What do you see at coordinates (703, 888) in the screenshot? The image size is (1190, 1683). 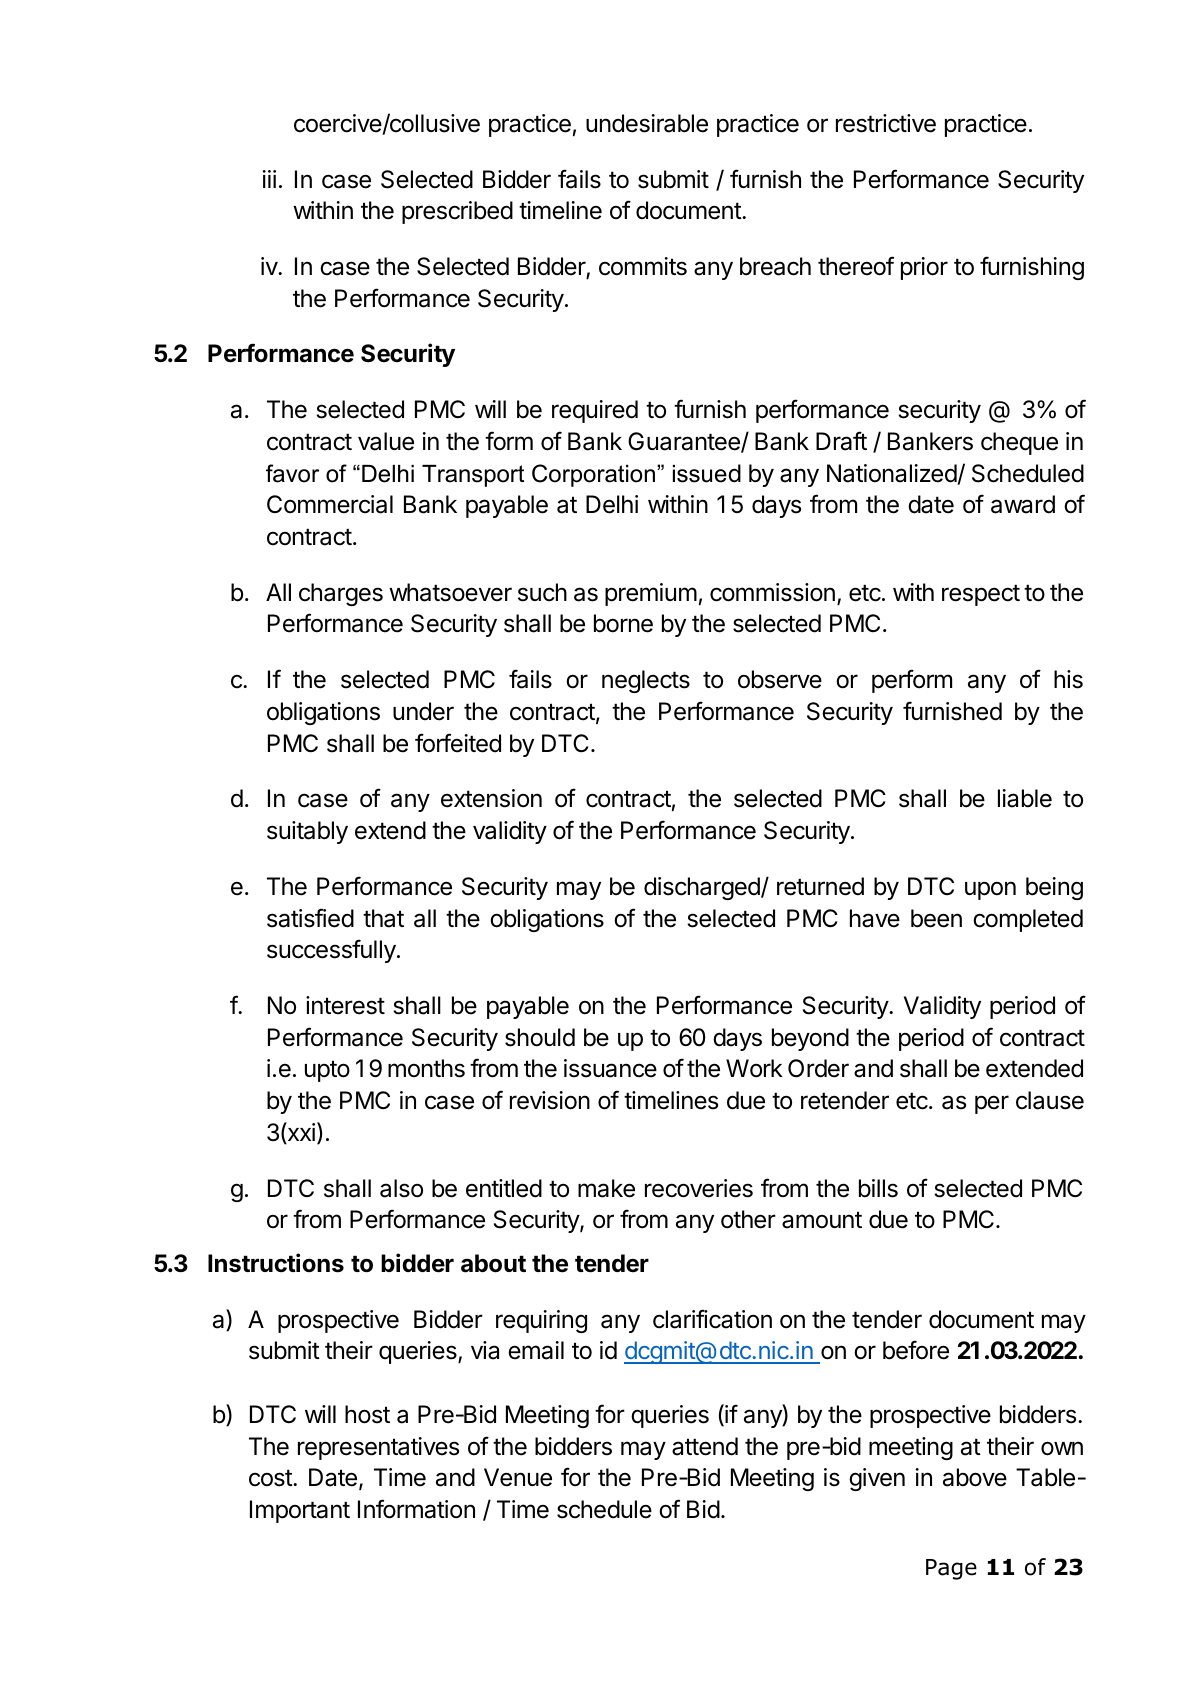 I see `discharged` at bounding box center [703, 888].
